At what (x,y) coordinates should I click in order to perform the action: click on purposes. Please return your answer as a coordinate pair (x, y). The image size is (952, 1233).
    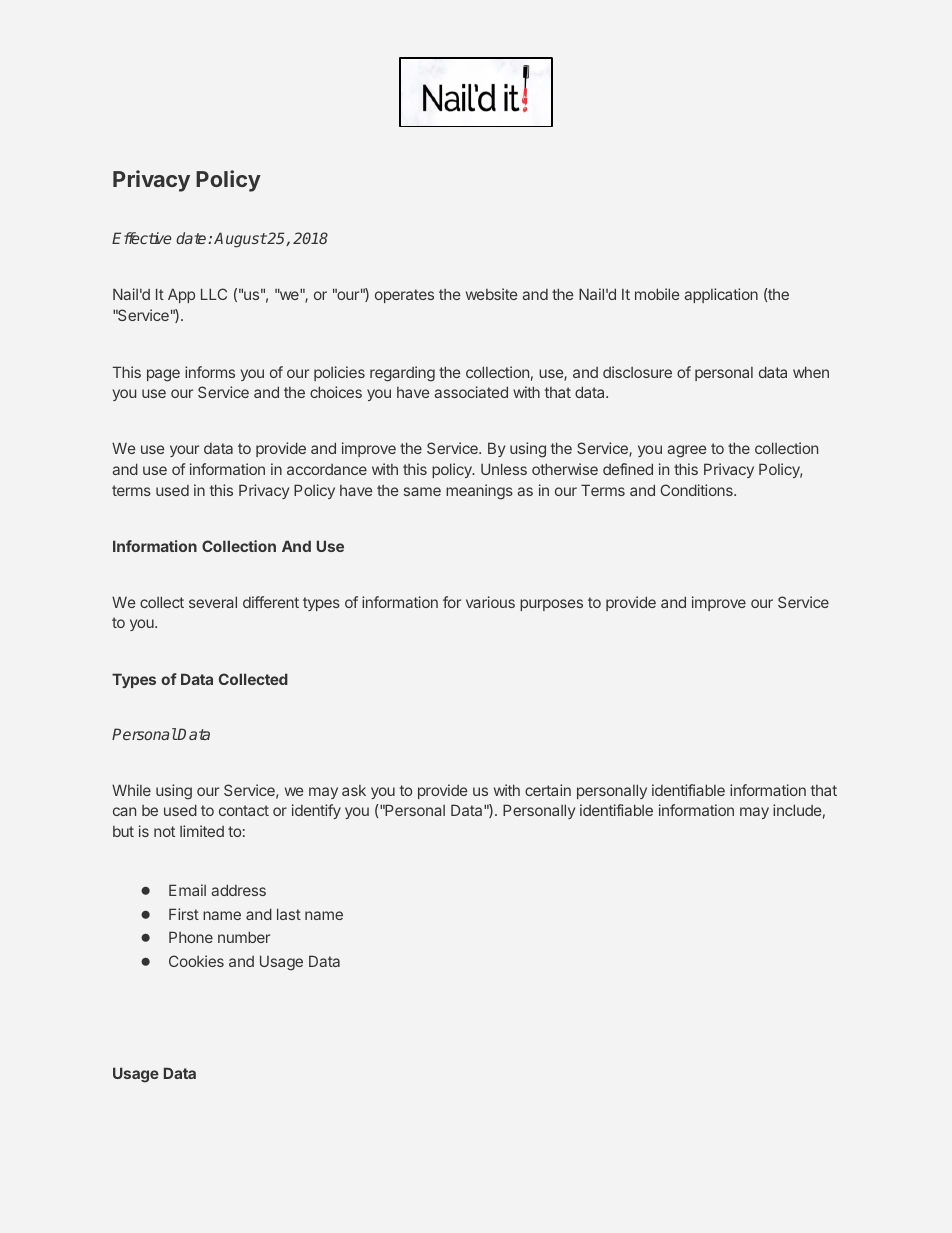
    Looking at the image, I should click on (551, 605).
